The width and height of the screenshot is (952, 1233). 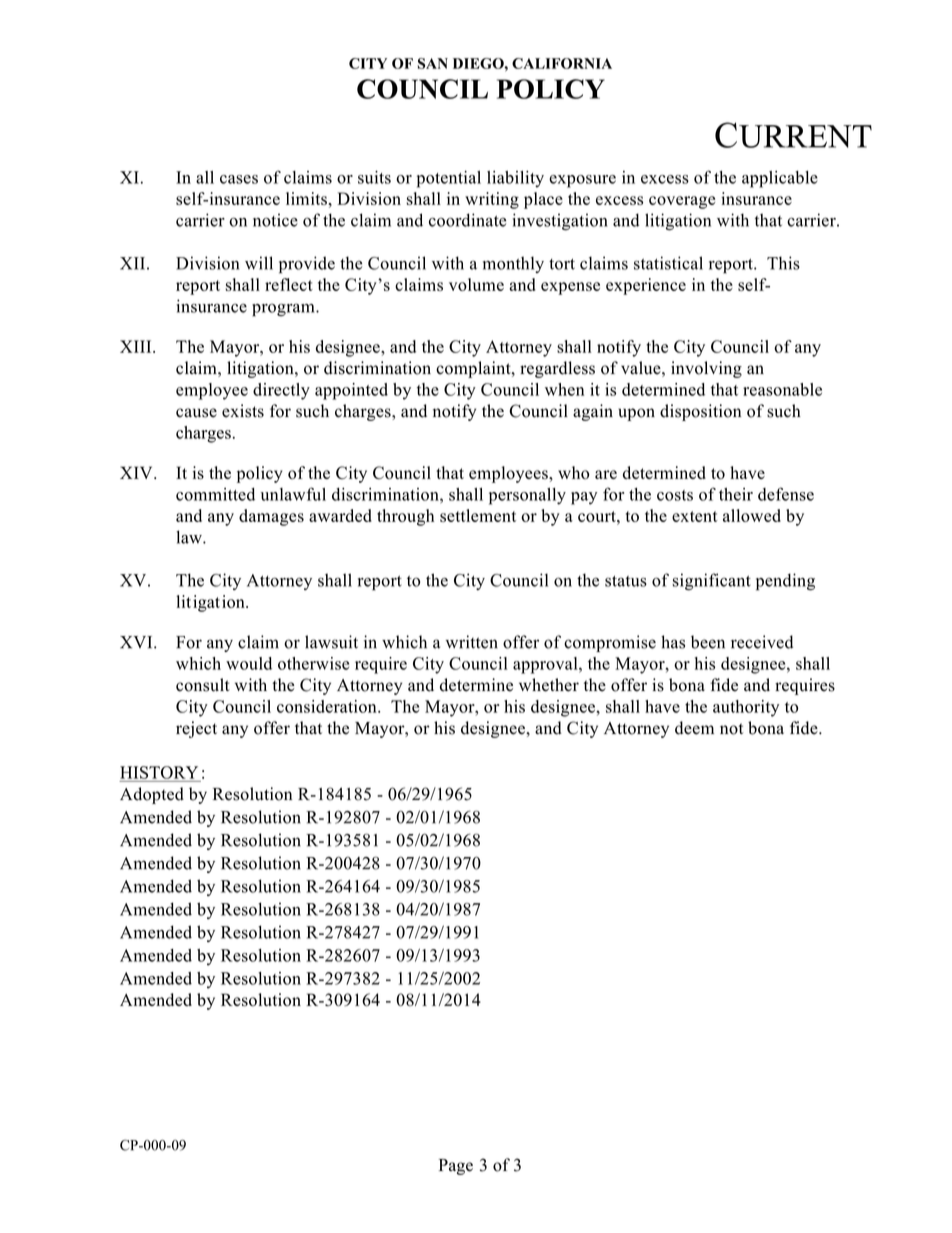 I want to click on written, so click(x=472, y=642).
